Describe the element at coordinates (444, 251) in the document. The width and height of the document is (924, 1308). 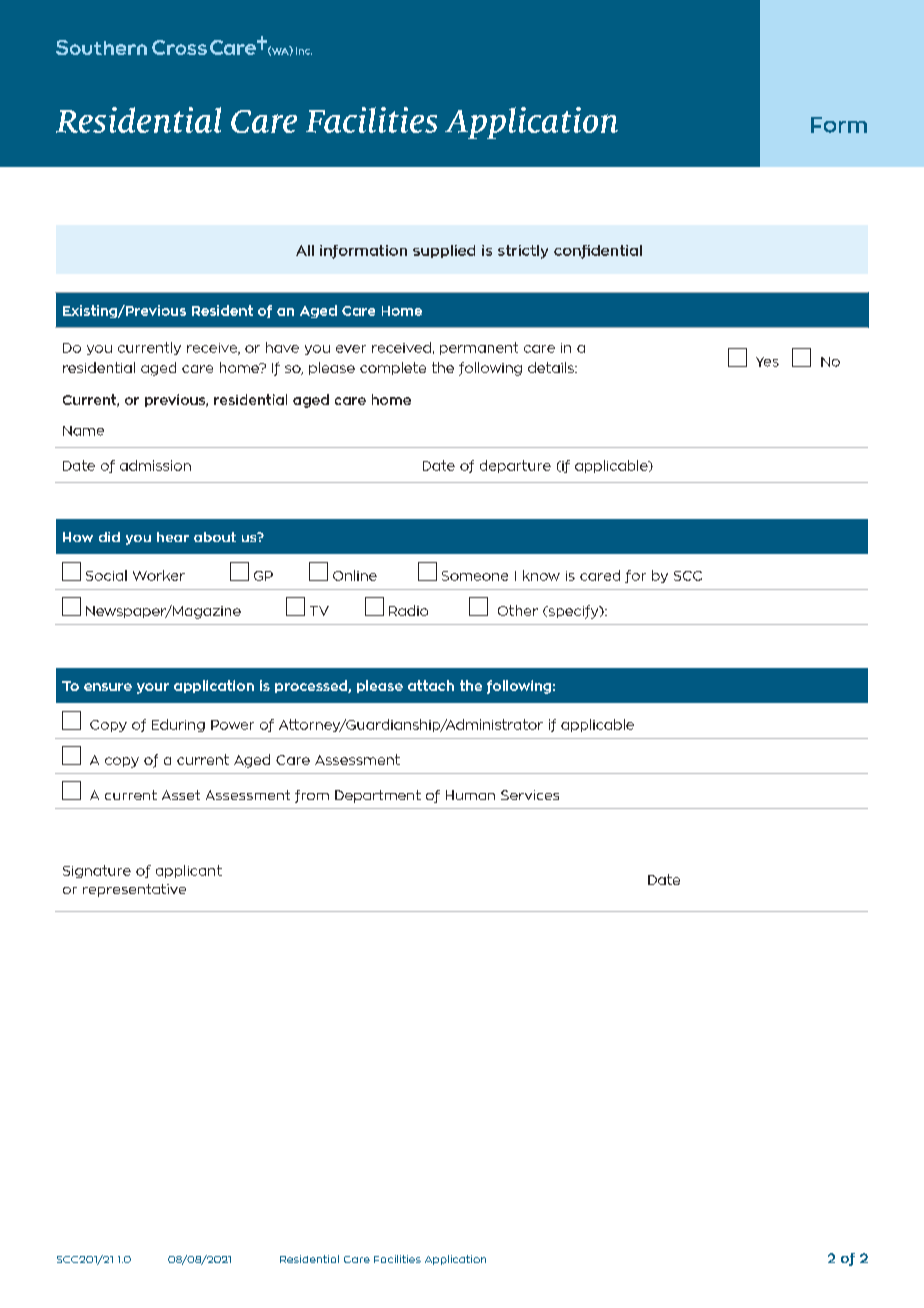
I see `supplied` at that location.
